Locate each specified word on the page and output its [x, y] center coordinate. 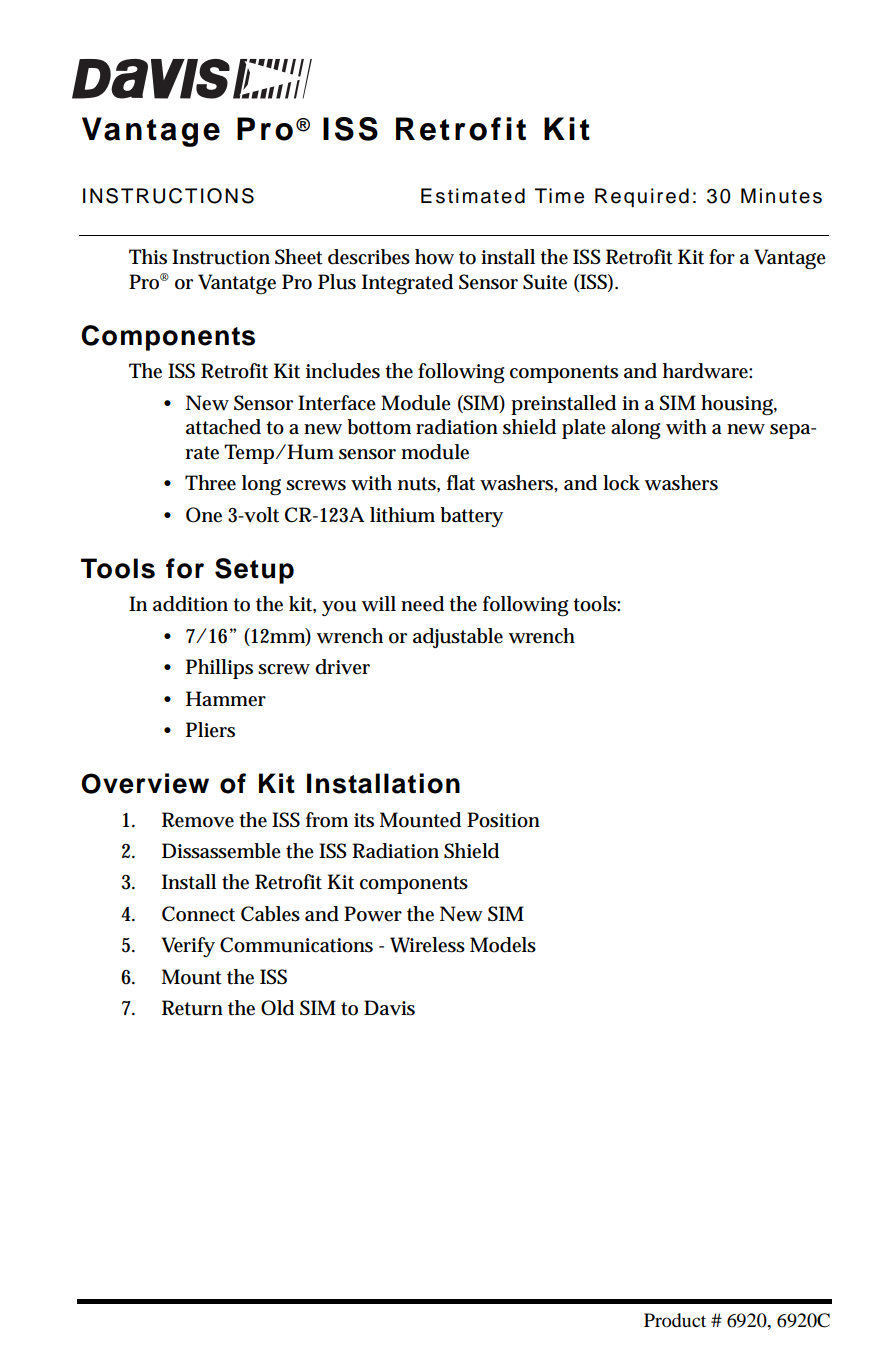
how [434, 257]
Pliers [210, 730]
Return [192, 1008]
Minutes [781, 196]
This [148, 257]
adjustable [458, 638]
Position [503, 820]
